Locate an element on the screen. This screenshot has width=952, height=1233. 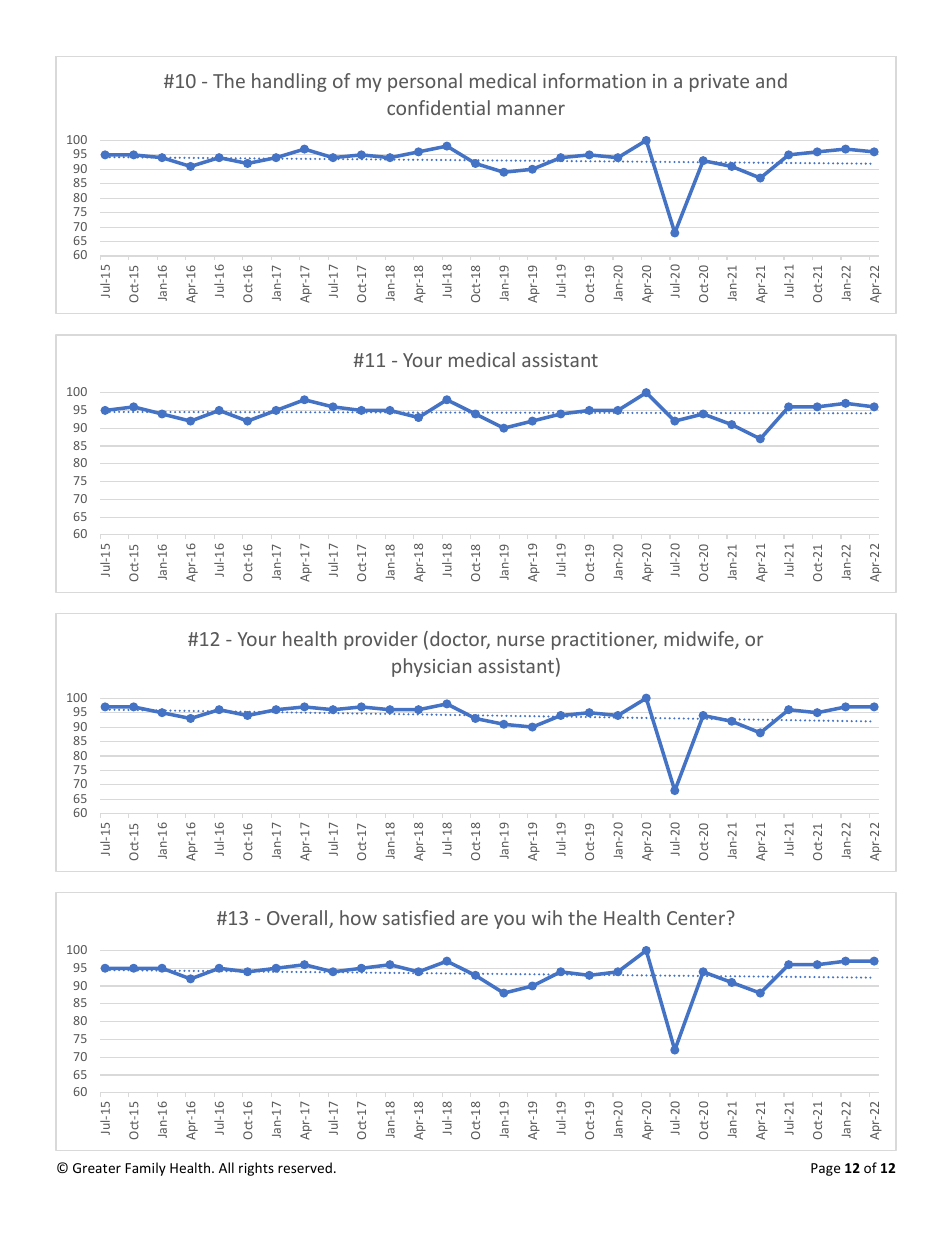
physician is located at coordinates (431, 667).
